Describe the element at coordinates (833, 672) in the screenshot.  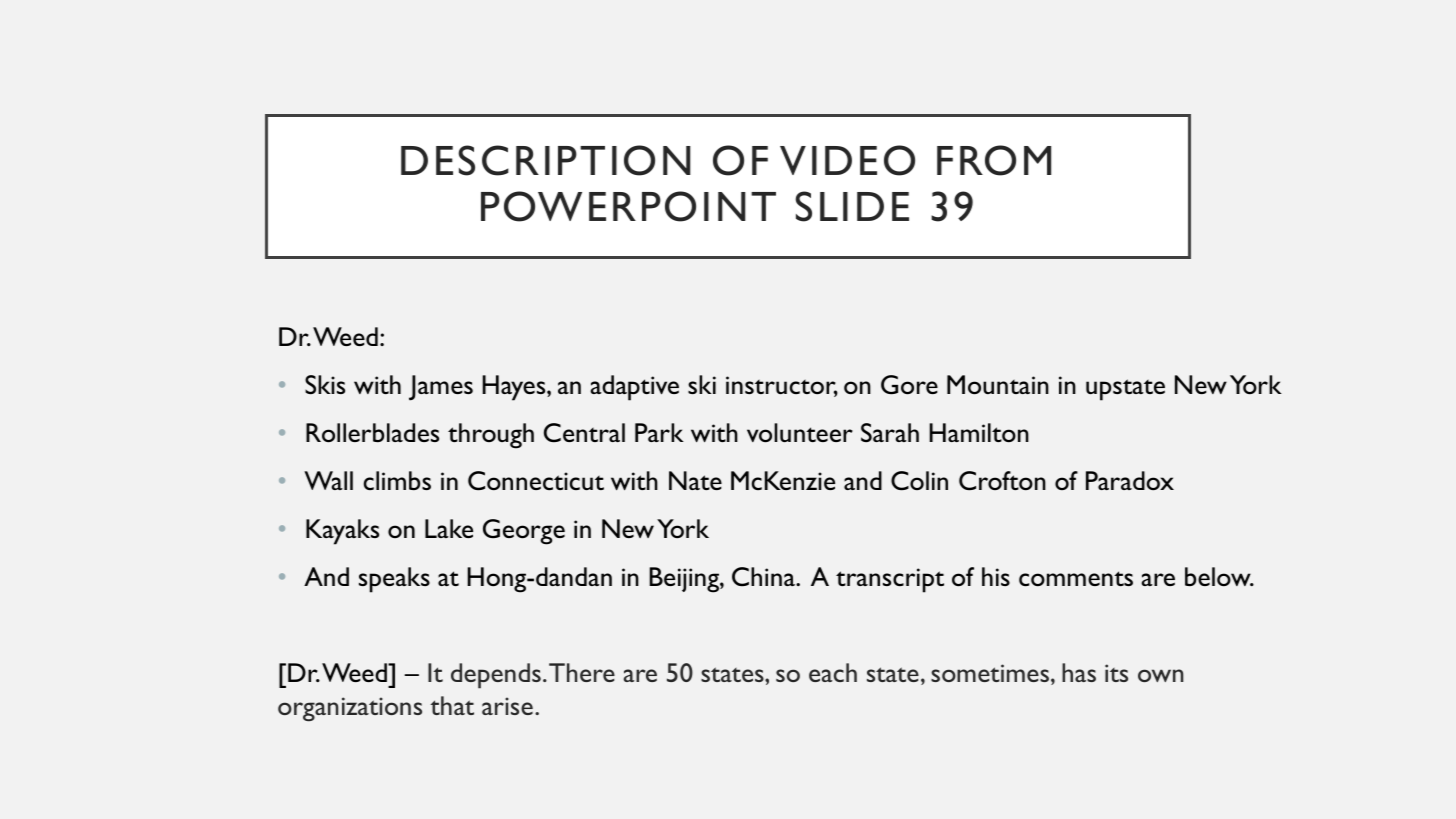
I see `each` at that location.
